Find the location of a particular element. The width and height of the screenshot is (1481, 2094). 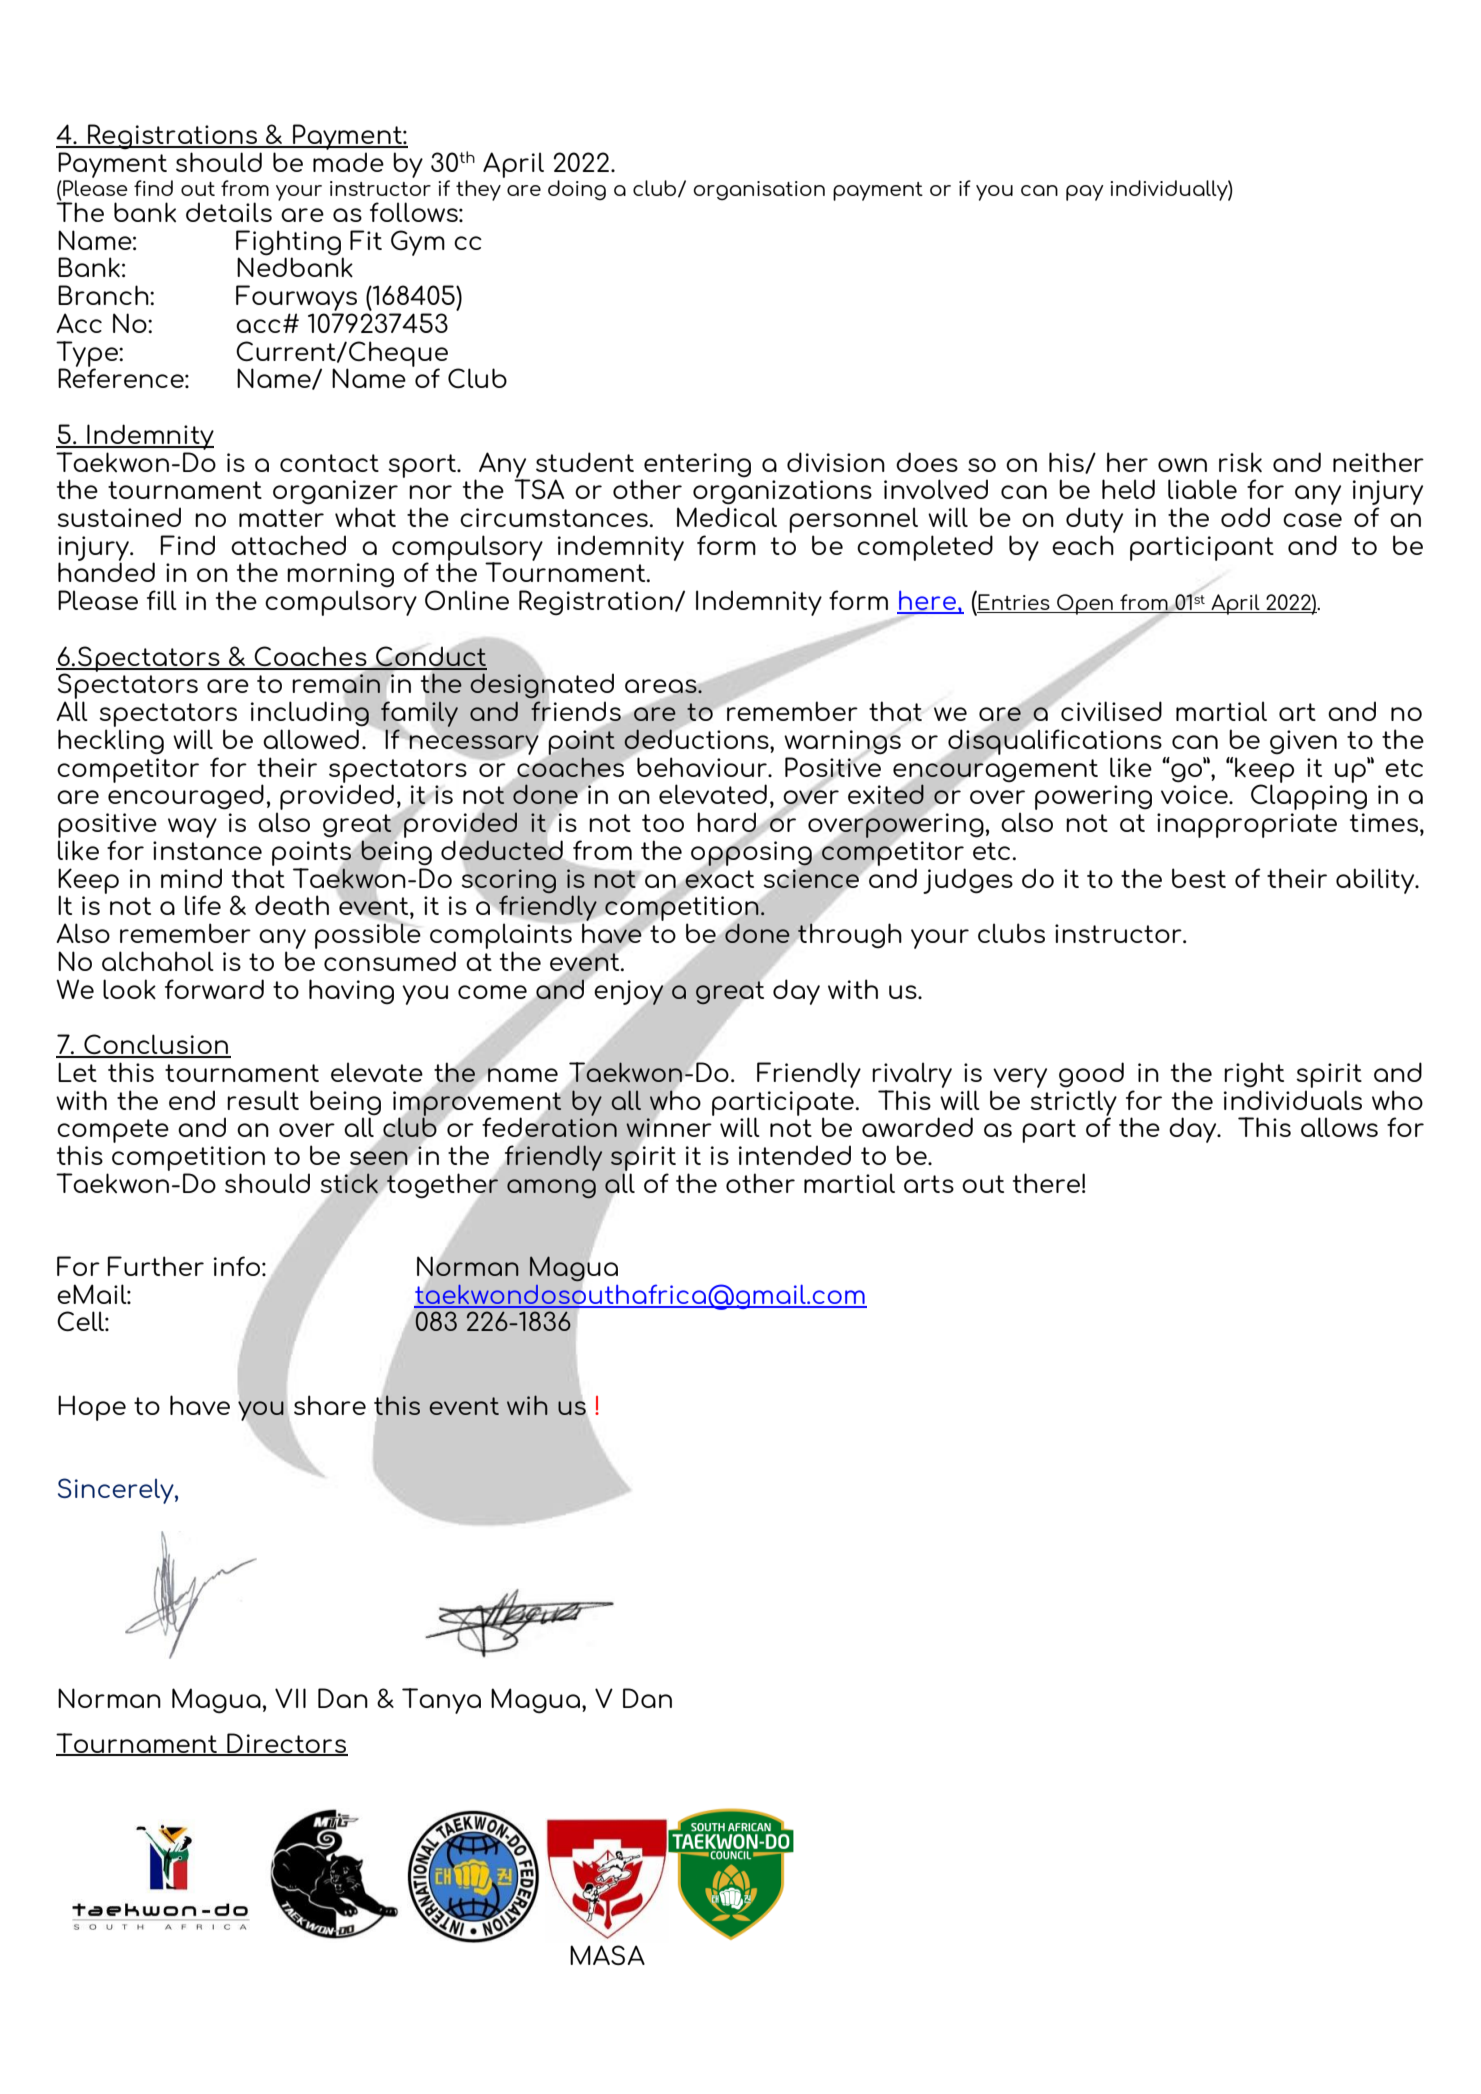

organisation is located at coordinates (759, 191).
